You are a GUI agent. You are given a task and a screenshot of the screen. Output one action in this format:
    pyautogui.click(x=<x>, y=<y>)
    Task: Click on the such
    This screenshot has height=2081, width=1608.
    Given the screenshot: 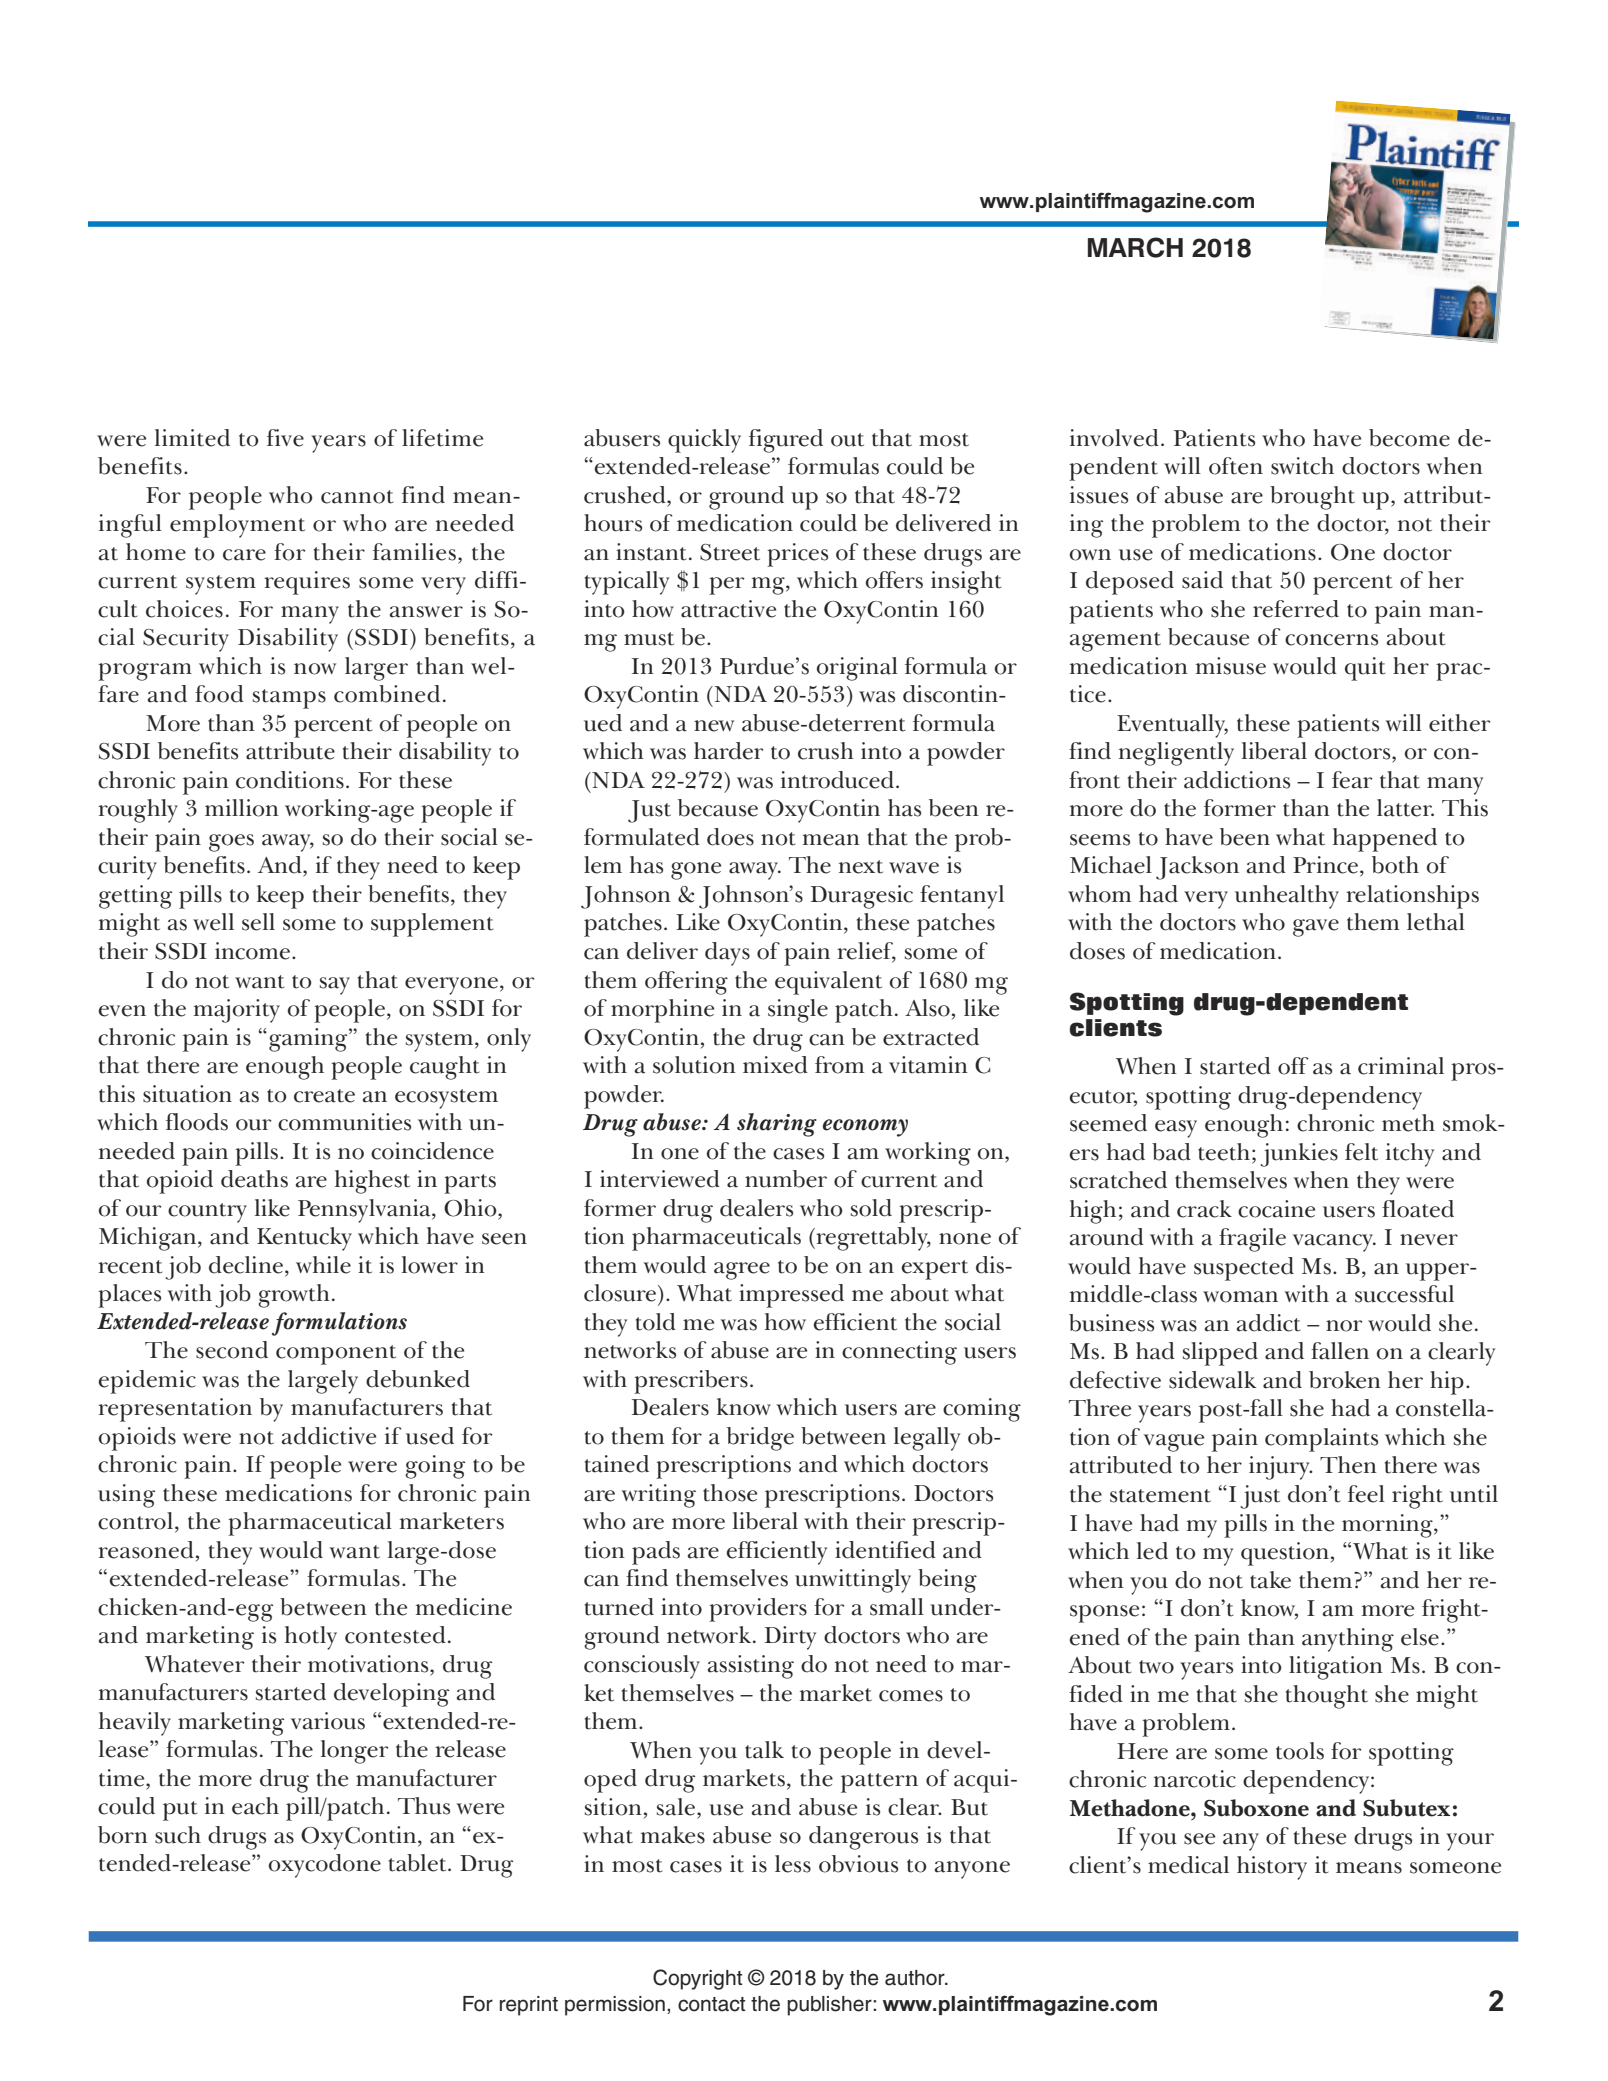 What is the action you would take?
    pyautogui.click(x=178, y=1835)
